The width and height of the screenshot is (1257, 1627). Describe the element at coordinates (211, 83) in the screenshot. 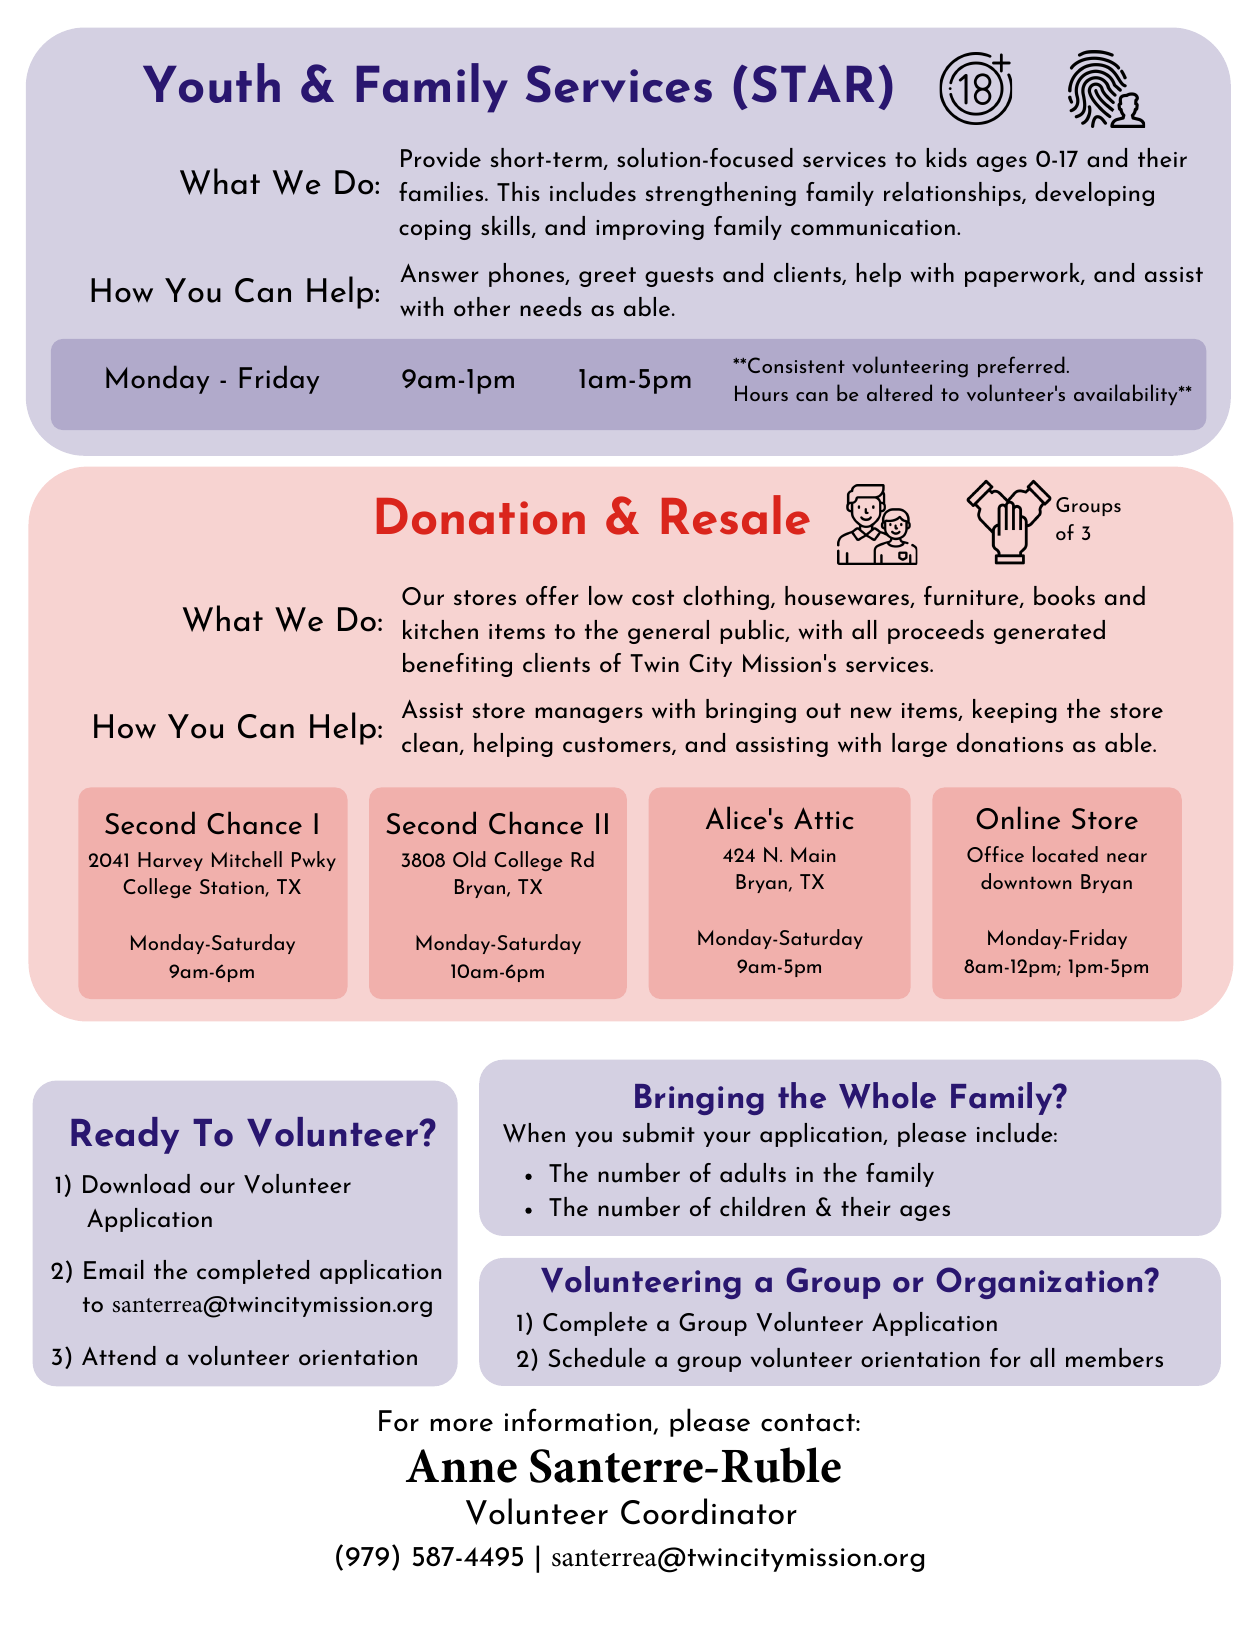

I see `Youth` at that location.
